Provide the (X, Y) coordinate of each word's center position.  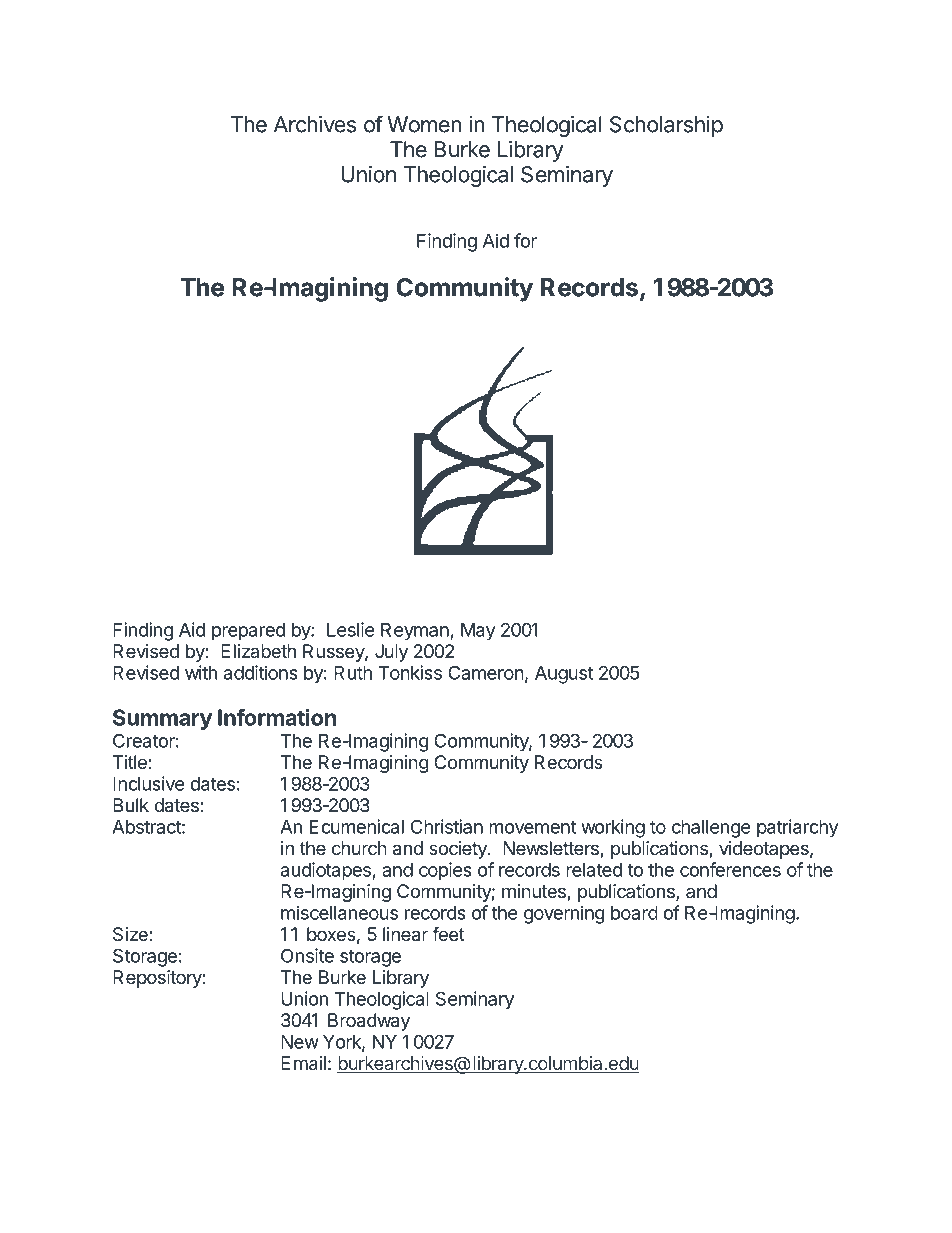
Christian (447, 826)
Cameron (486, 672)
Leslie (351, 629)
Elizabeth (258, 651)
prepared (248, 632)
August (564, 675)
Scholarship (666, 126)
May (478, 632)
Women (424, 124)
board (634, 913)
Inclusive (149, 783)
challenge (711, 829)
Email (303, 1063)
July (391, 653)
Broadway (369, 1022)
